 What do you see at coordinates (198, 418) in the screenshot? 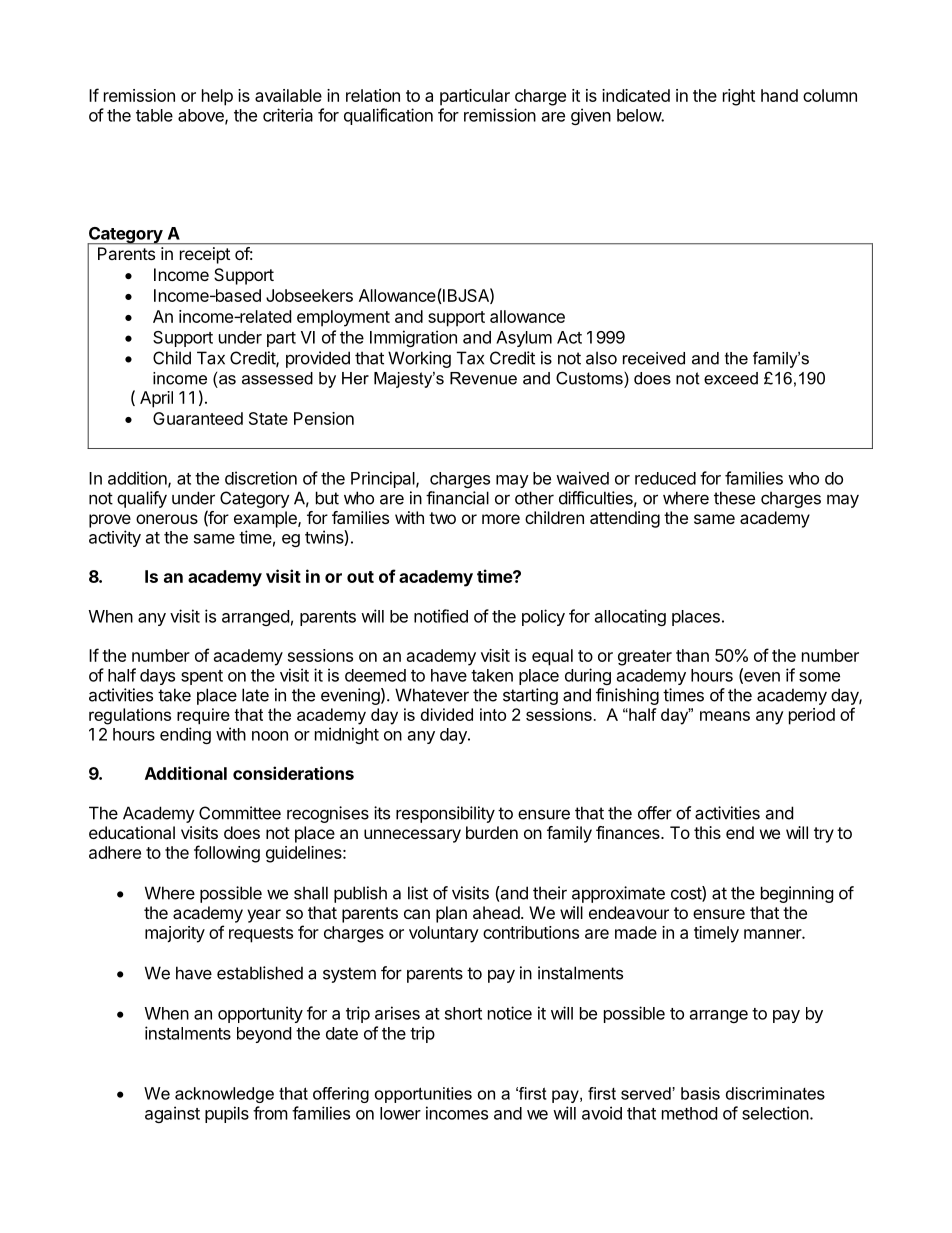
I see `Guaranteed` at bounding box center [198, 418].
